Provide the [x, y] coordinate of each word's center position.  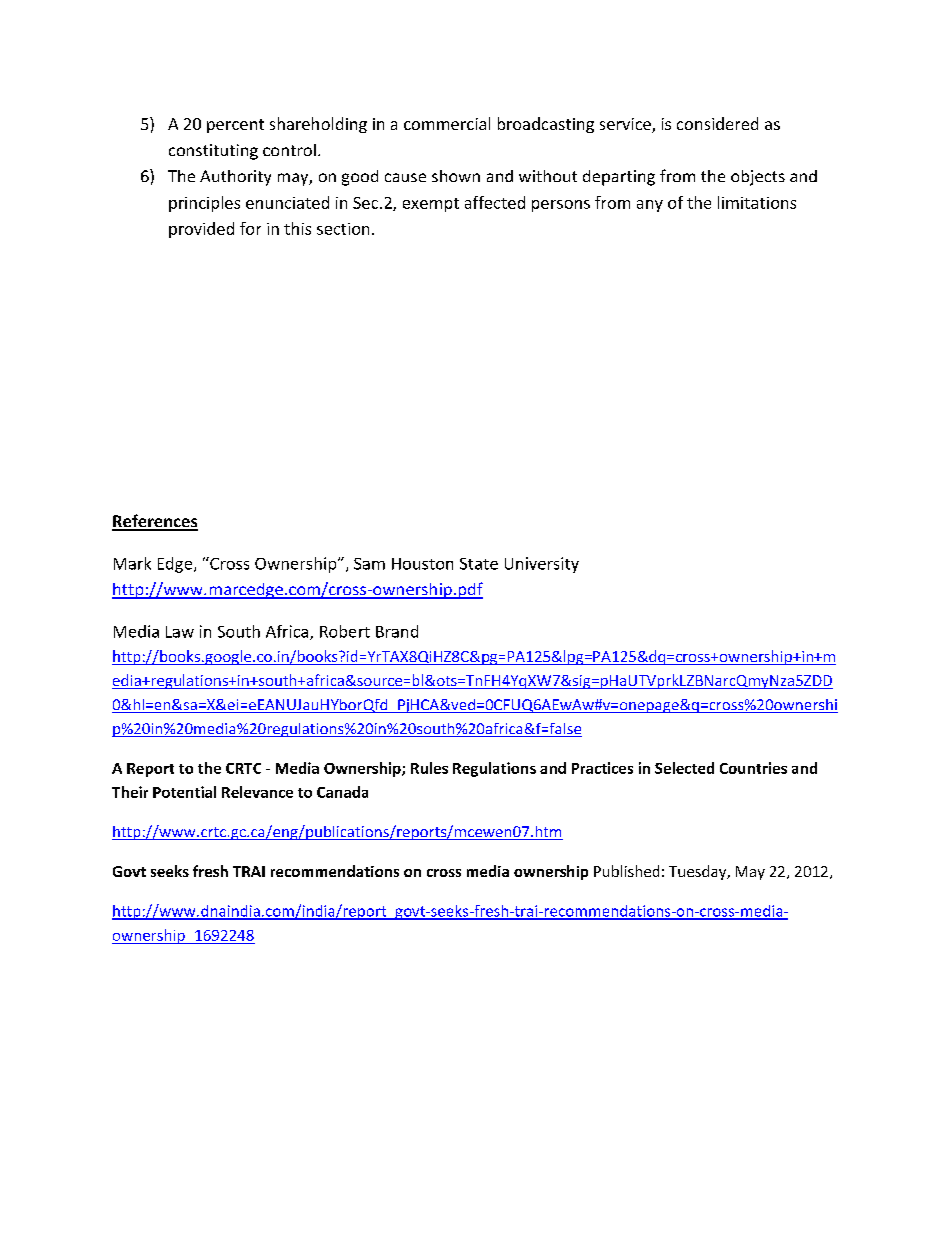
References [155, 522]
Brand [397, 631]
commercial [447, 123]
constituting [213, 152]
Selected [684, 768]
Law [180, 632]
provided [201, 230]
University [542, 565]
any [650, 206]
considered [717, 123]
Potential [184, 792]
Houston [422, 564]
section [343, 229]
